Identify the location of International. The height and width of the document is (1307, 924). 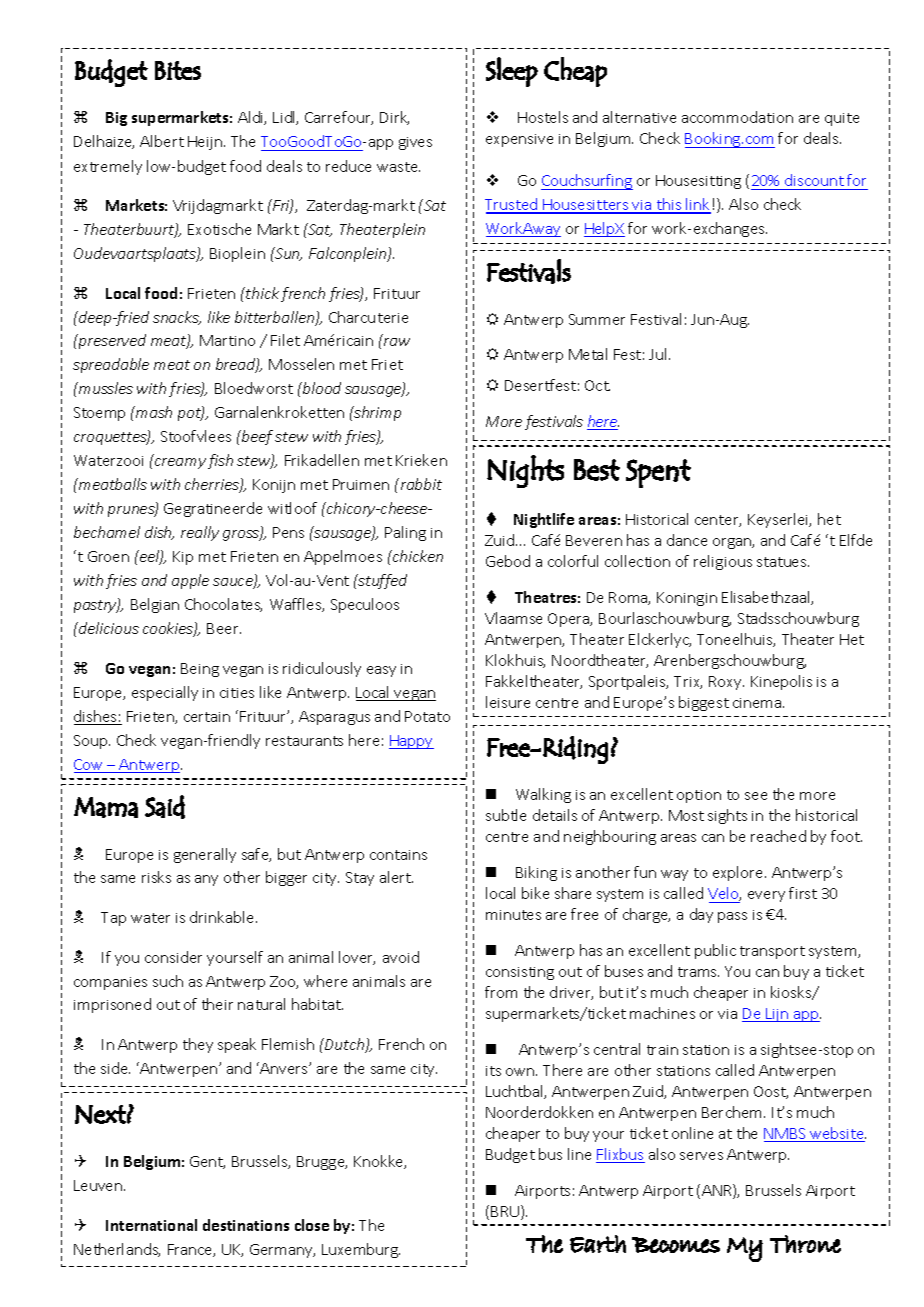
(151, 1225).
